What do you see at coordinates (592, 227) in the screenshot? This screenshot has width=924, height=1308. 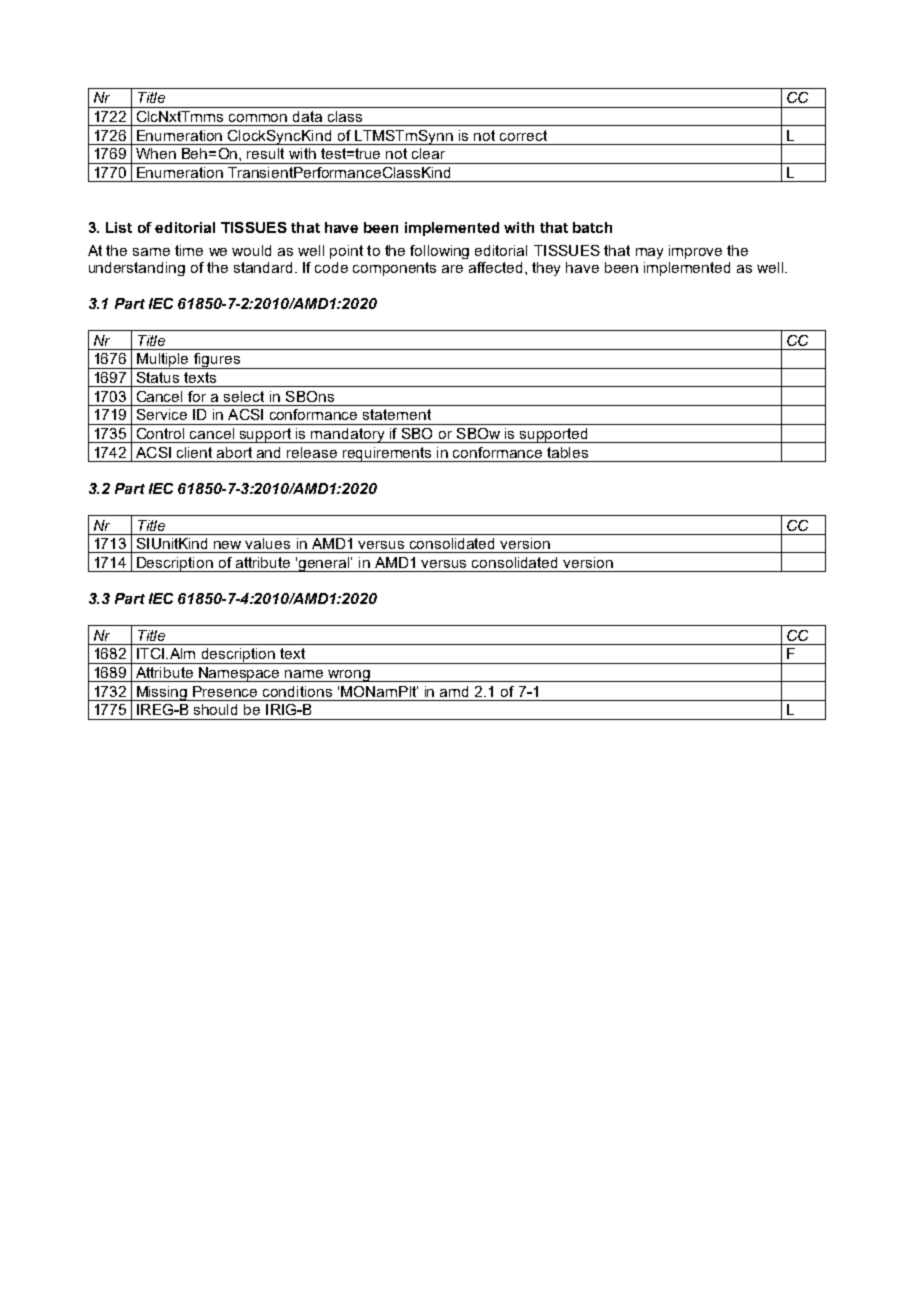 I see `batch` at bounding box center [592, 227].
